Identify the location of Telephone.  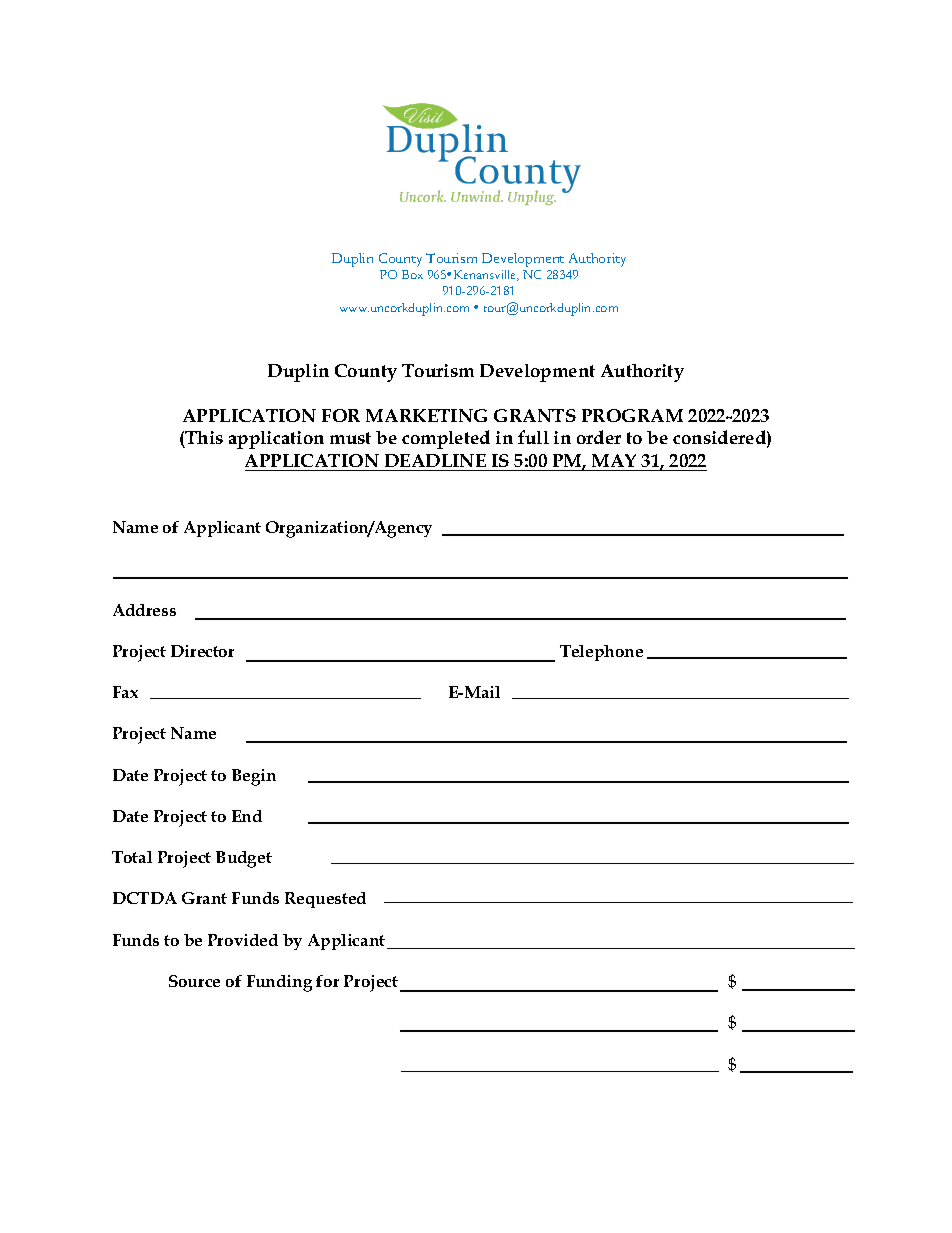
(601, 653).
